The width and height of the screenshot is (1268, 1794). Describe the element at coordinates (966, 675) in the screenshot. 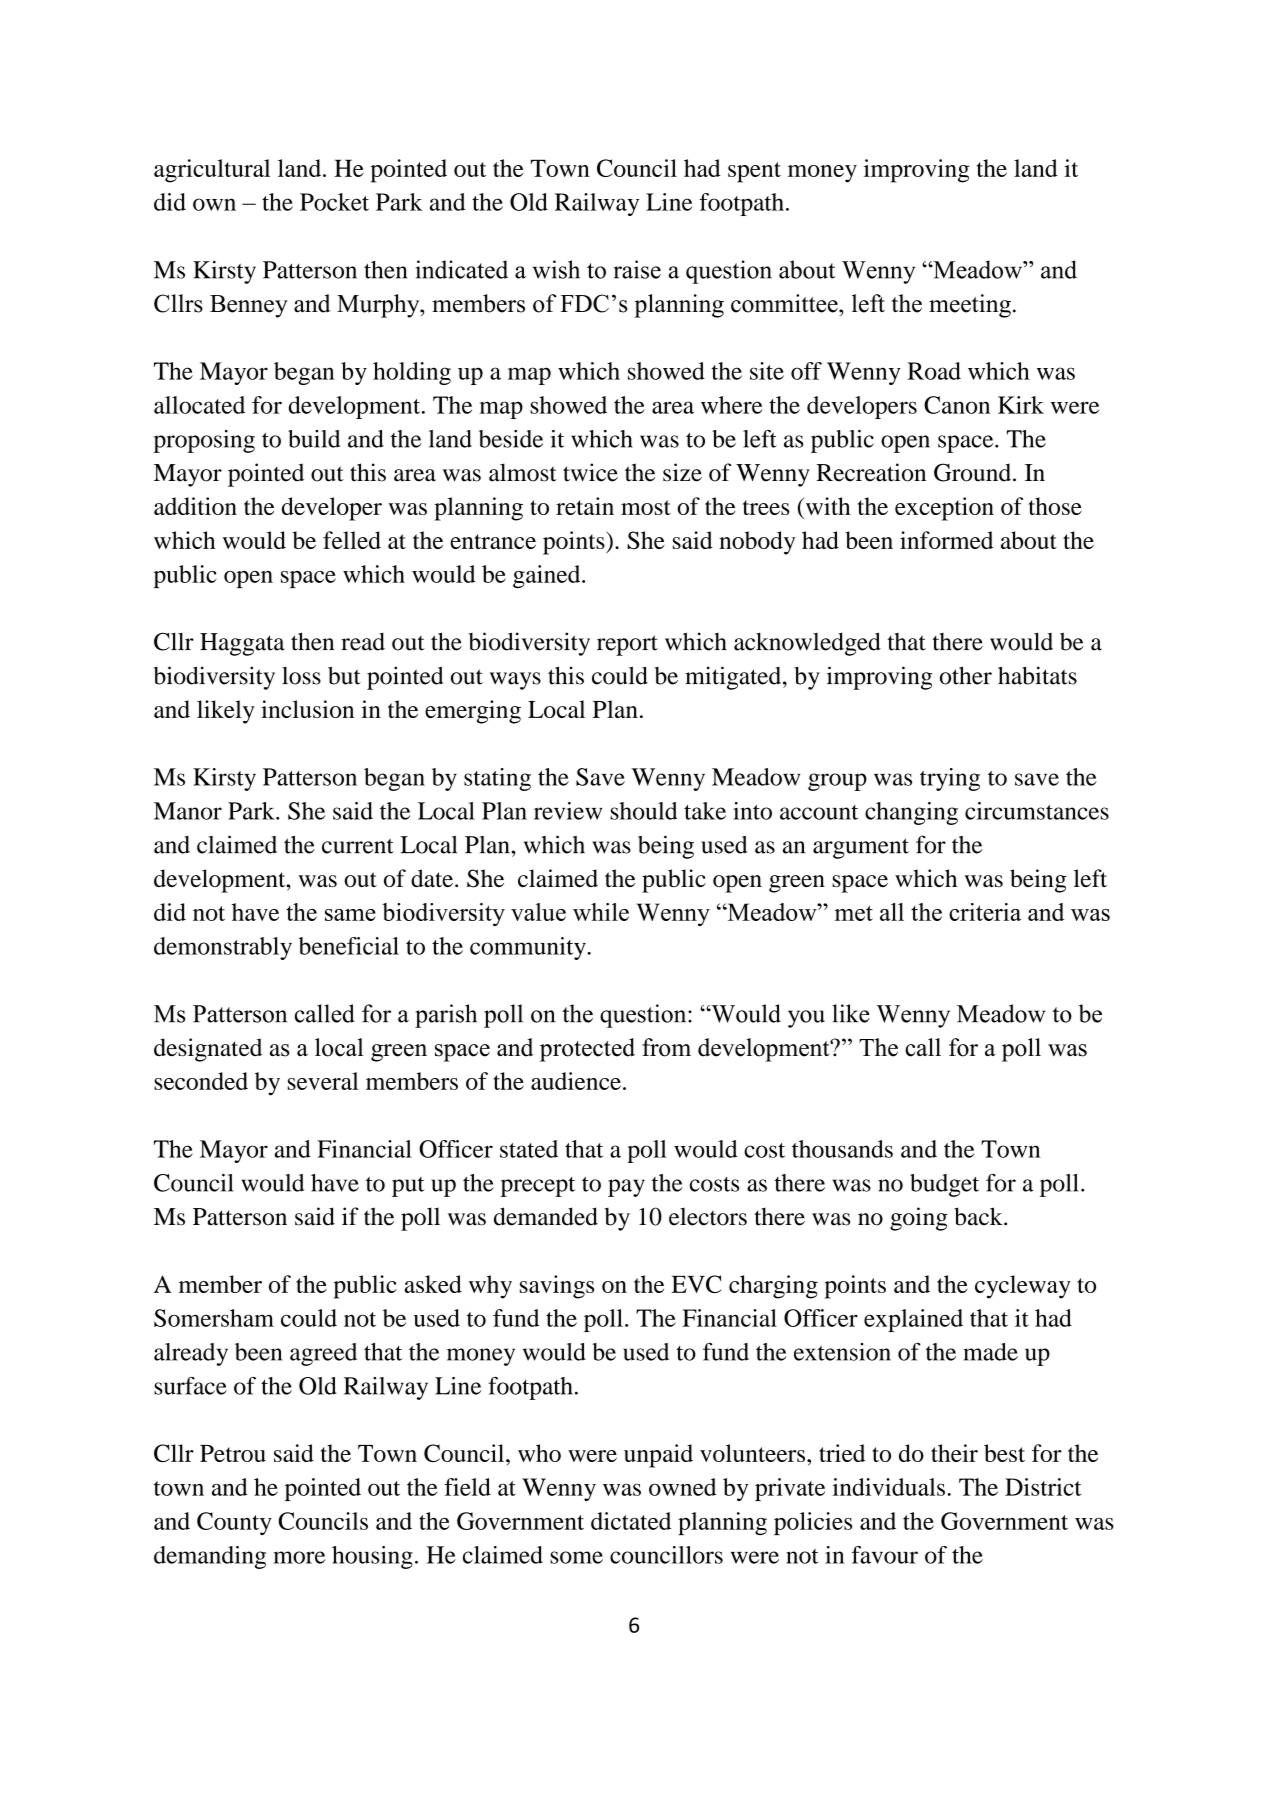

I see `other` at that location.
